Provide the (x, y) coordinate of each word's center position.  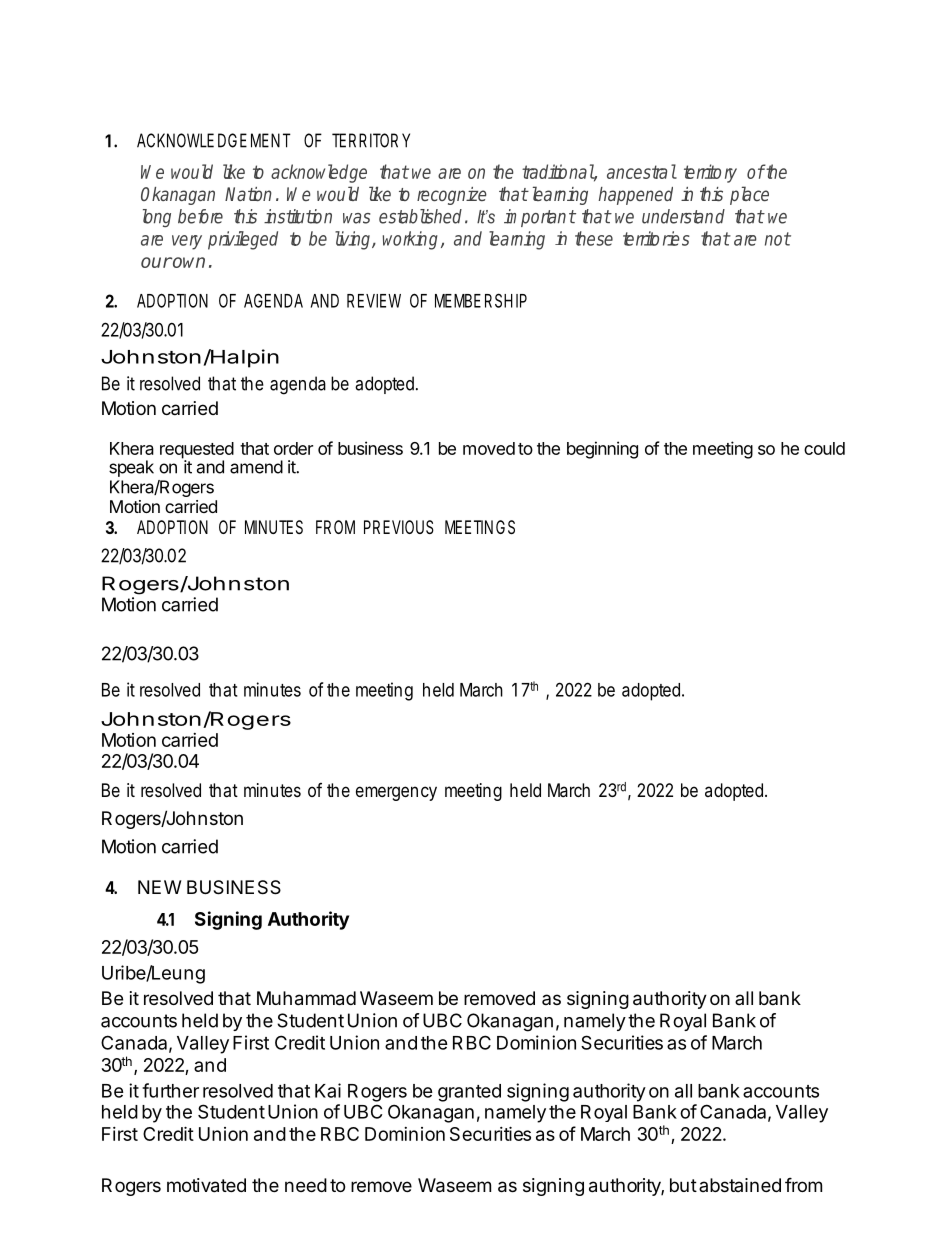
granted (469, 1093)
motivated (206, 1185)
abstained (740, 1185)
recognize (452, 196)
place (749, 195)
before (200, 216)
